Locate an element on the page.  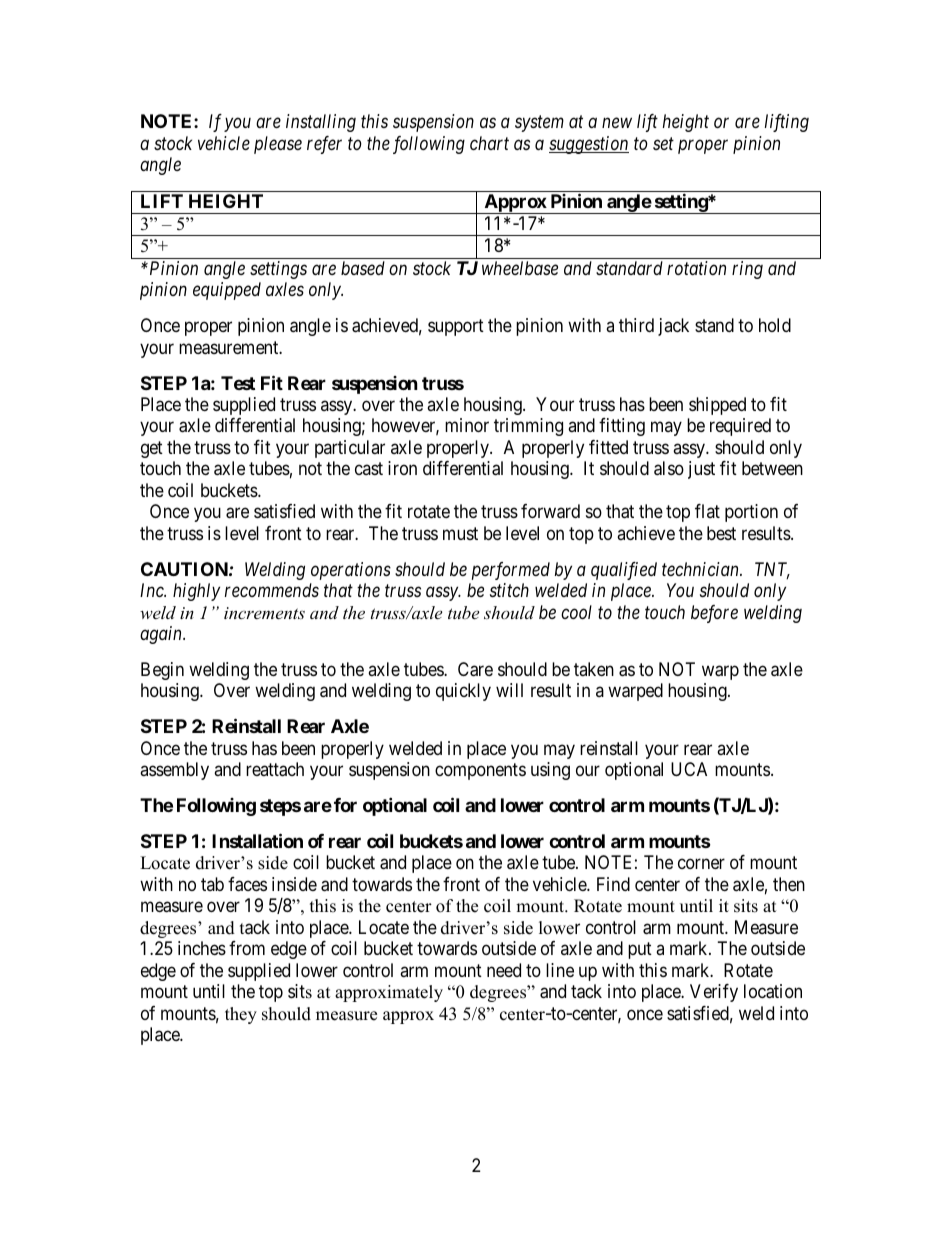
technician is located at coordinates (701, 569).
